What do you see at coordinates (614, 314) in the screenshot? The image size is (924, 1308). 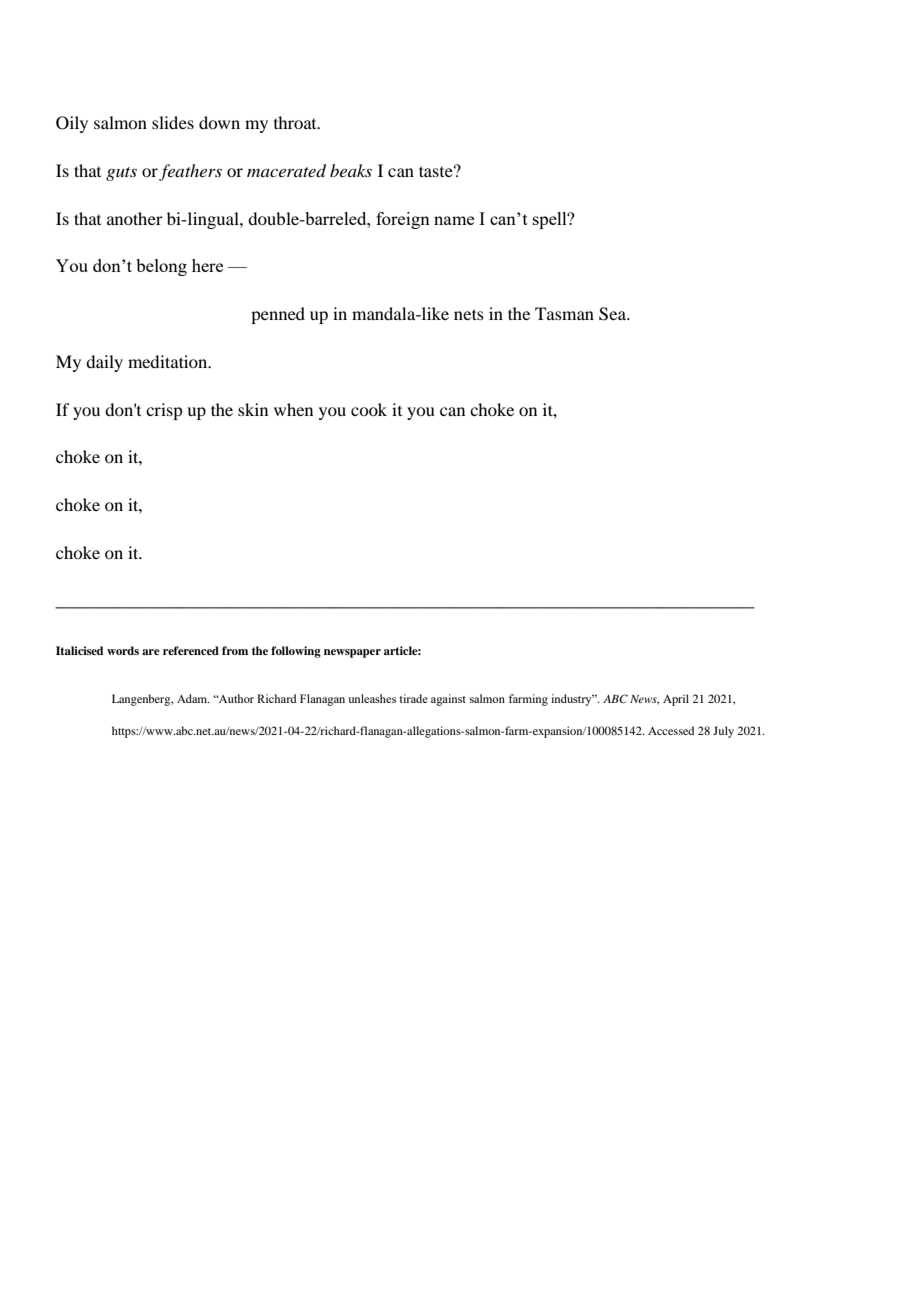 I see `Sea` at bounding box center [614, 314].
